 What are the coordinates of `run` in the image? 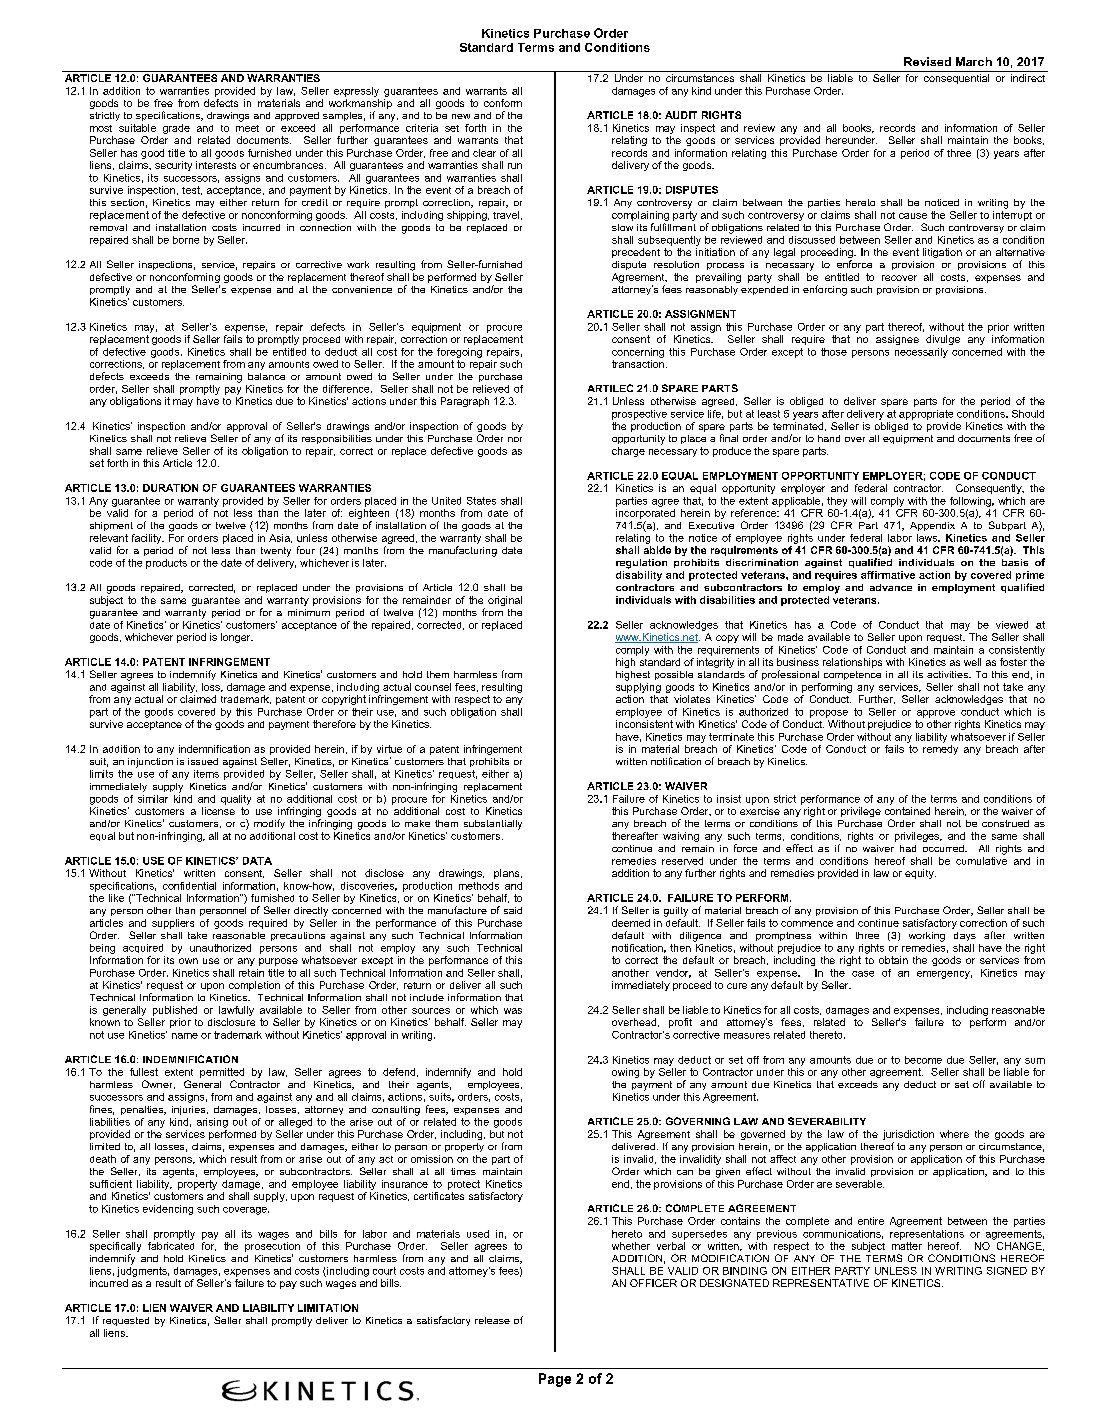 It's located at (515, 166).
